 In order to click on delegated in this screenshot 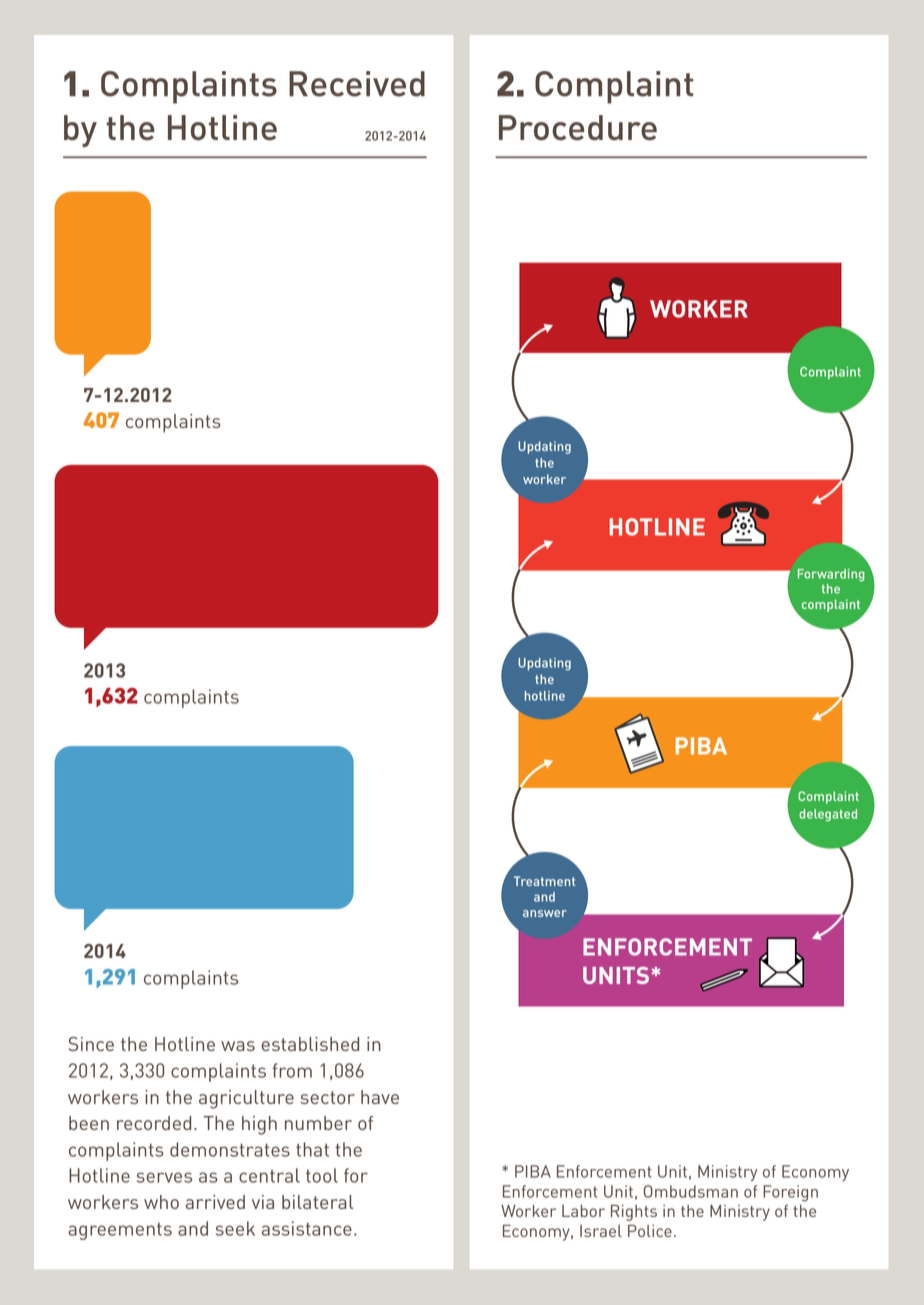, I will do `click(828, 815)`.
